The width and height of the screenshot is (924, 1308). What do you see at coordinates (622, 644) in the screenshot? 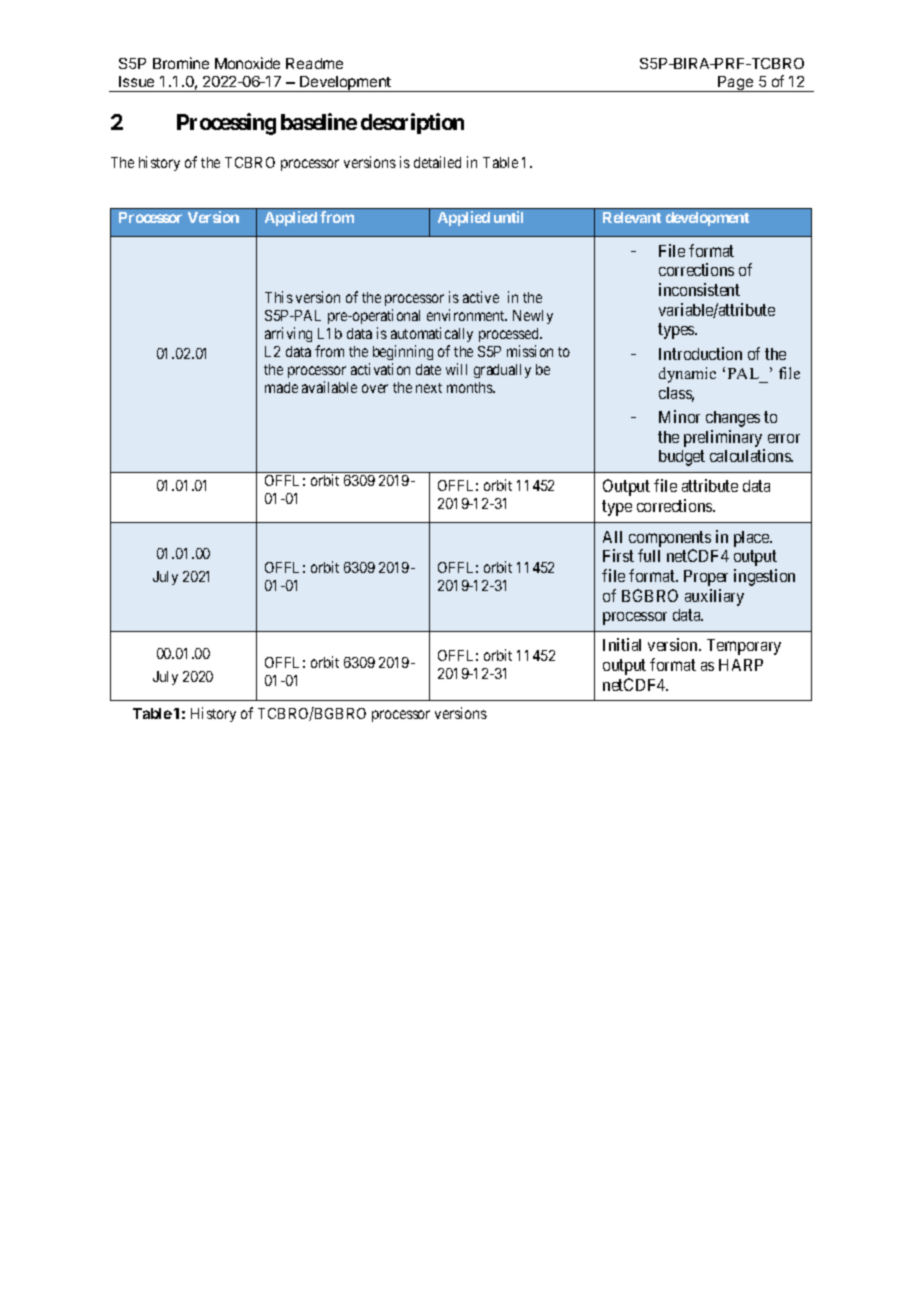
I see `Initial` at bounding box center [622, 644].
